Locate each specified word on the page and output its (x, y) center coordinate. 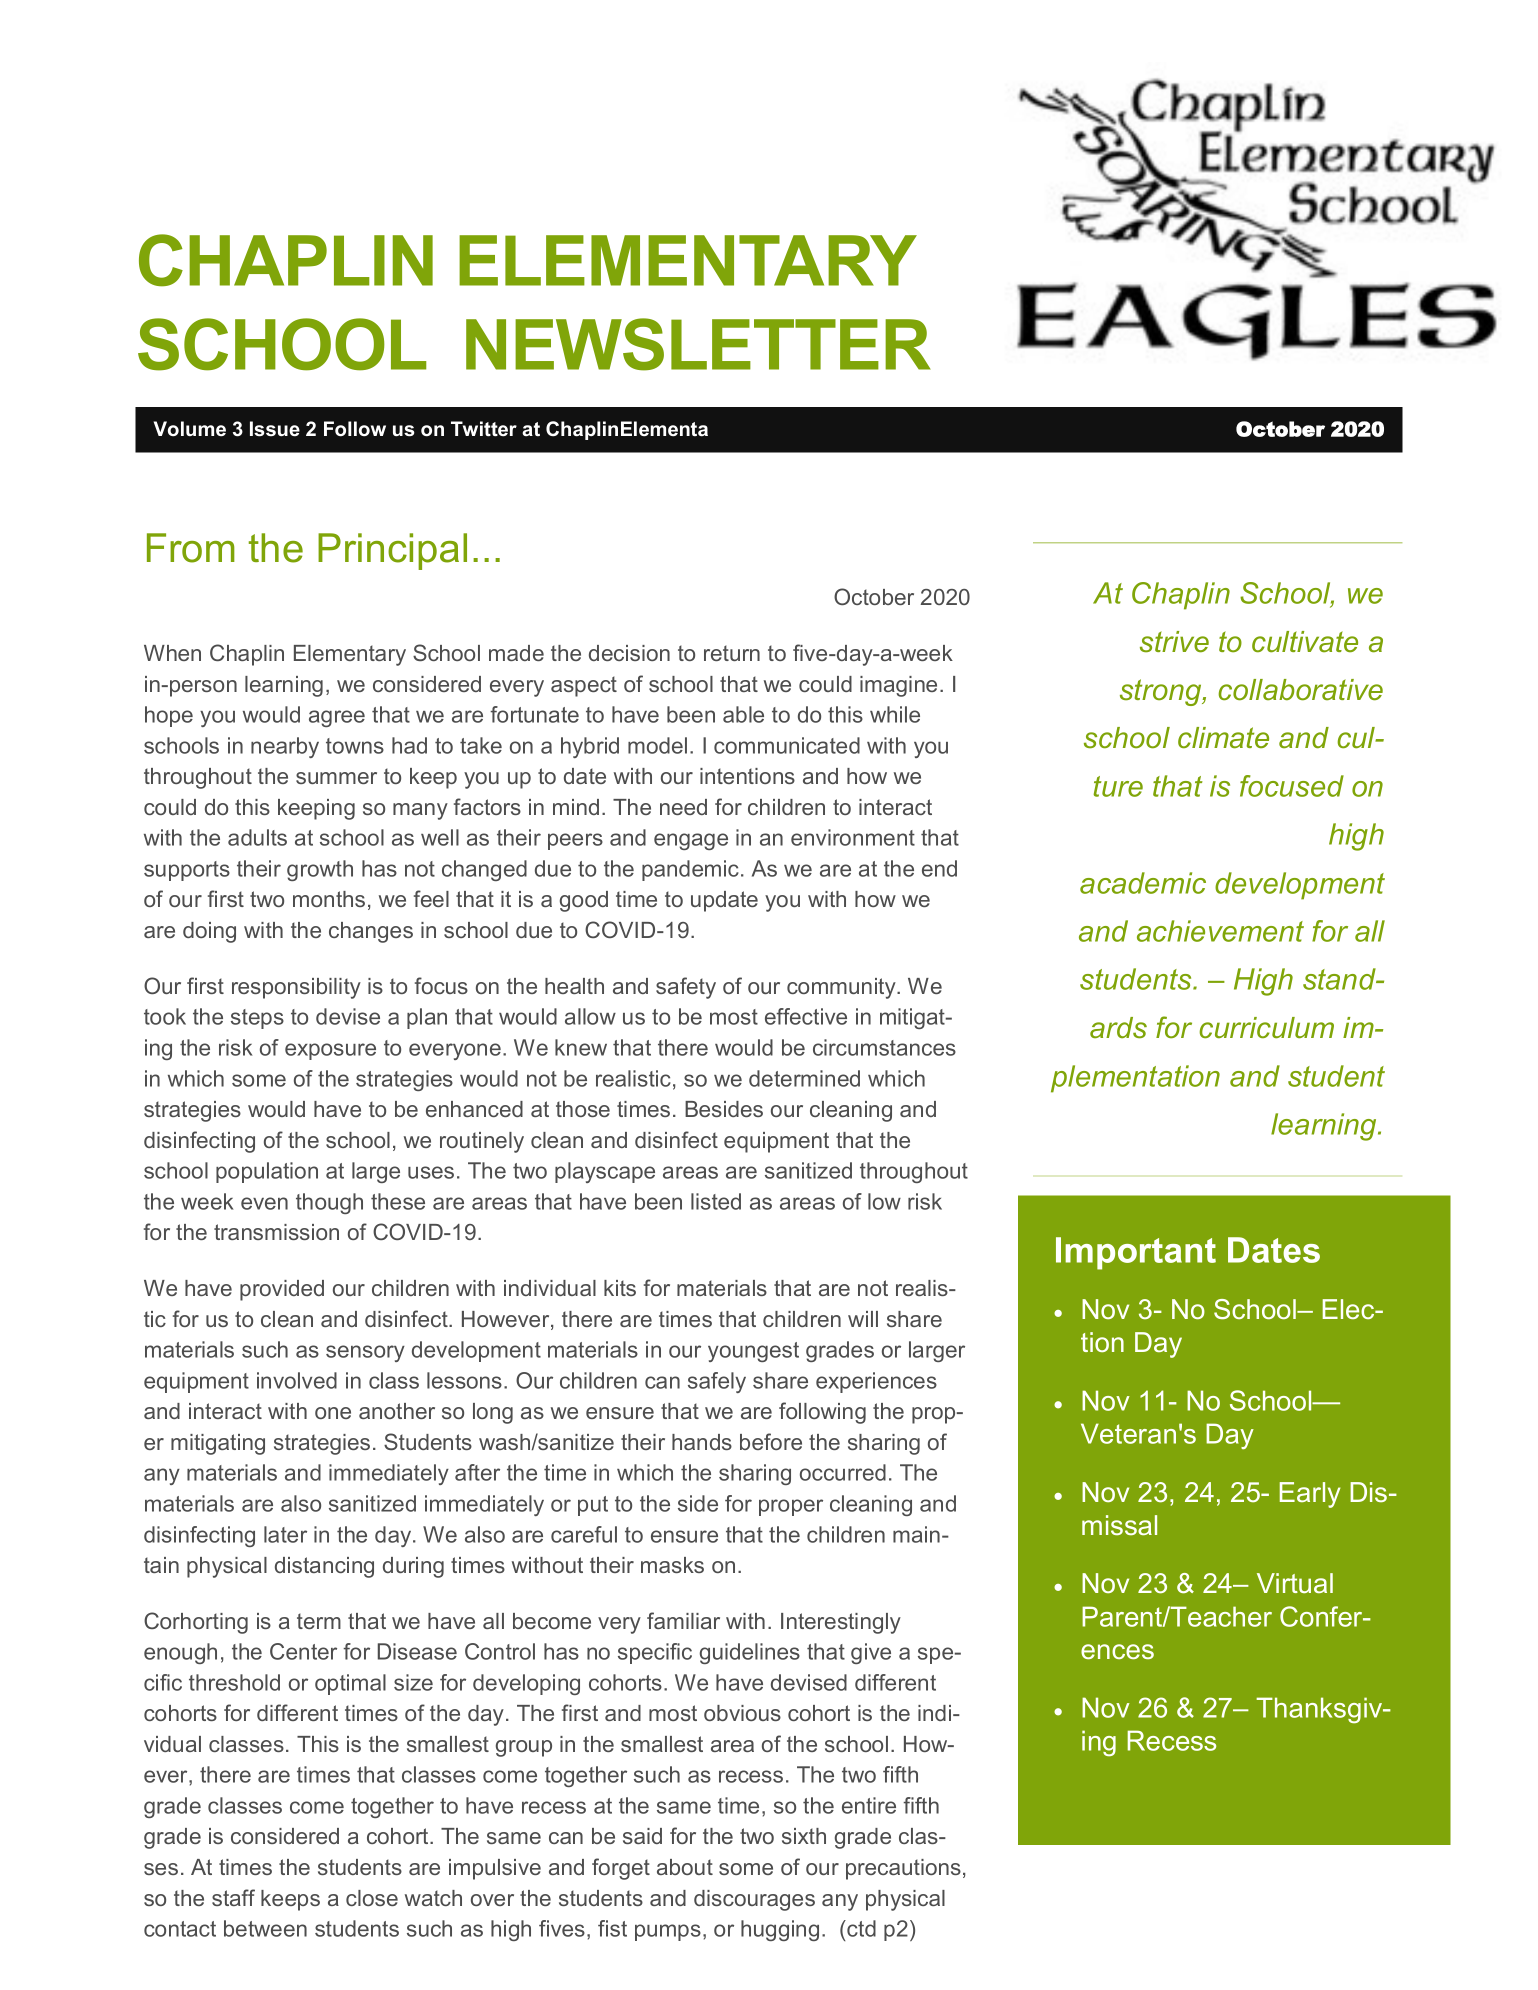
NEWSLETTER (698, 344)
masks (672, 1565)
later (285, 1534)
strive (1174, 642)
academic (1143, 883)
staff (233, 1897)
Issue (275, 429)
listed (716, 1201)
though (329, 1203)
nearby (285, 747)
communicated (787, 745)
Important (1136, 1253)
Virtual (1295, 1583)
